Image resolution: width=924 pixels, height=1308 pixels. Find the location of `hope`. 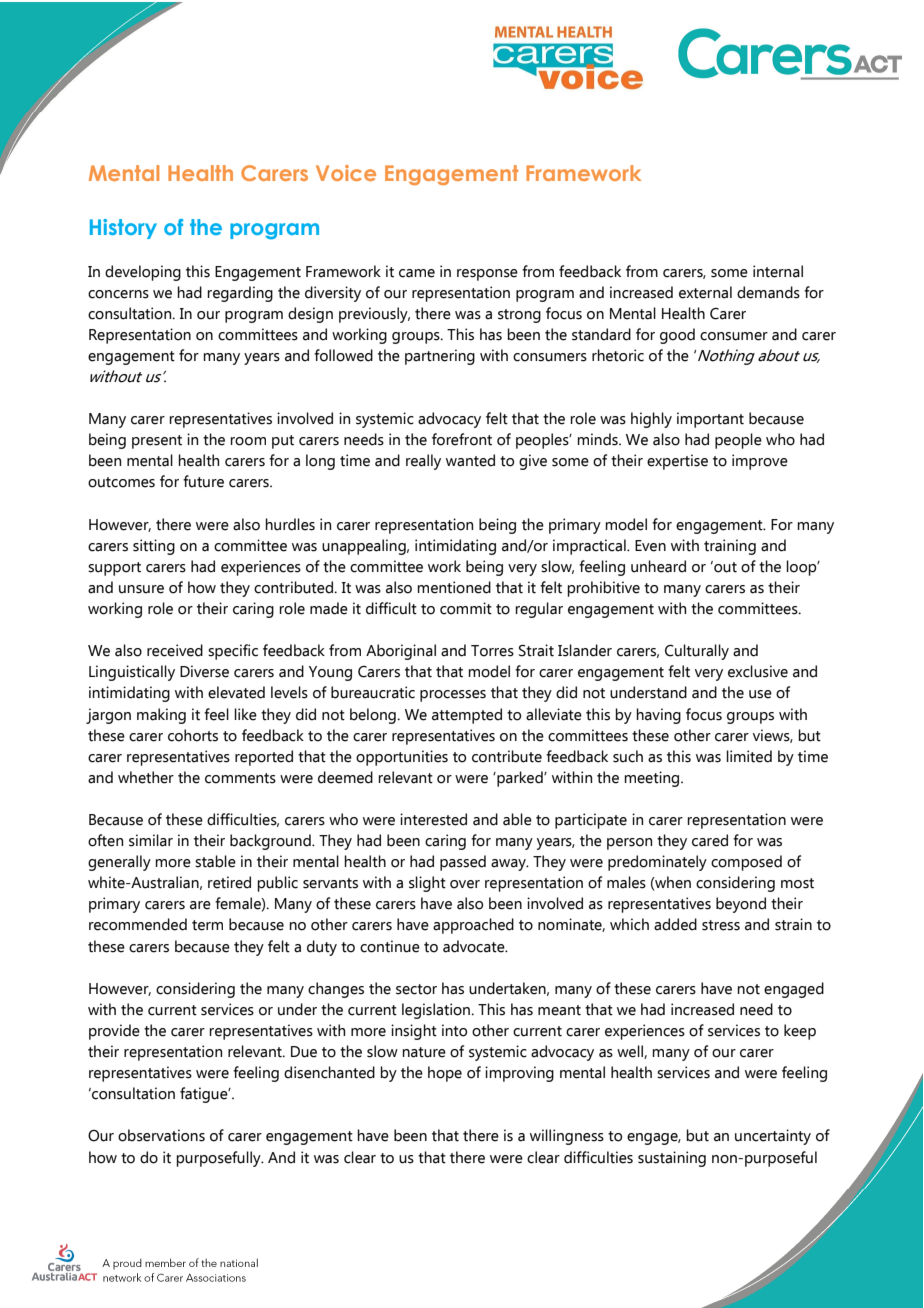

hope is located at coordinates (445, 1074).
